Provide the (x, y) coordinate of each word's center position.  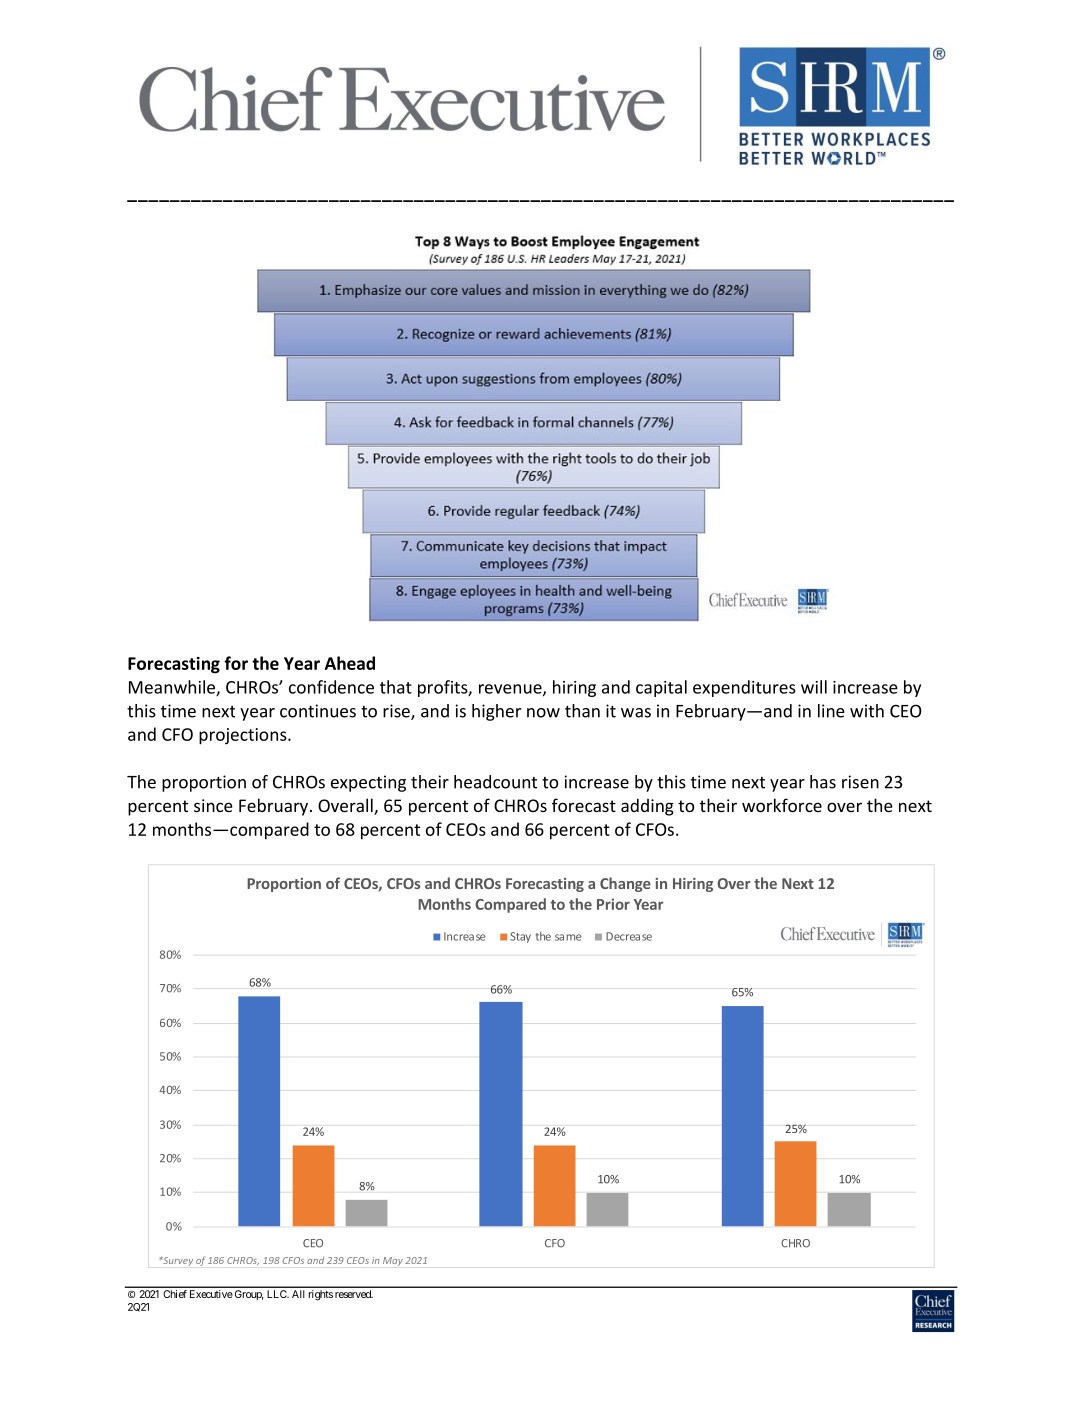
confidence (331, 687)
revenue (511, 690)
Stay (520, 937)
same (568, 937)
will (814, 687)
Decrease (629, 936)
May (393, 1261)
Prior (613, 904)
